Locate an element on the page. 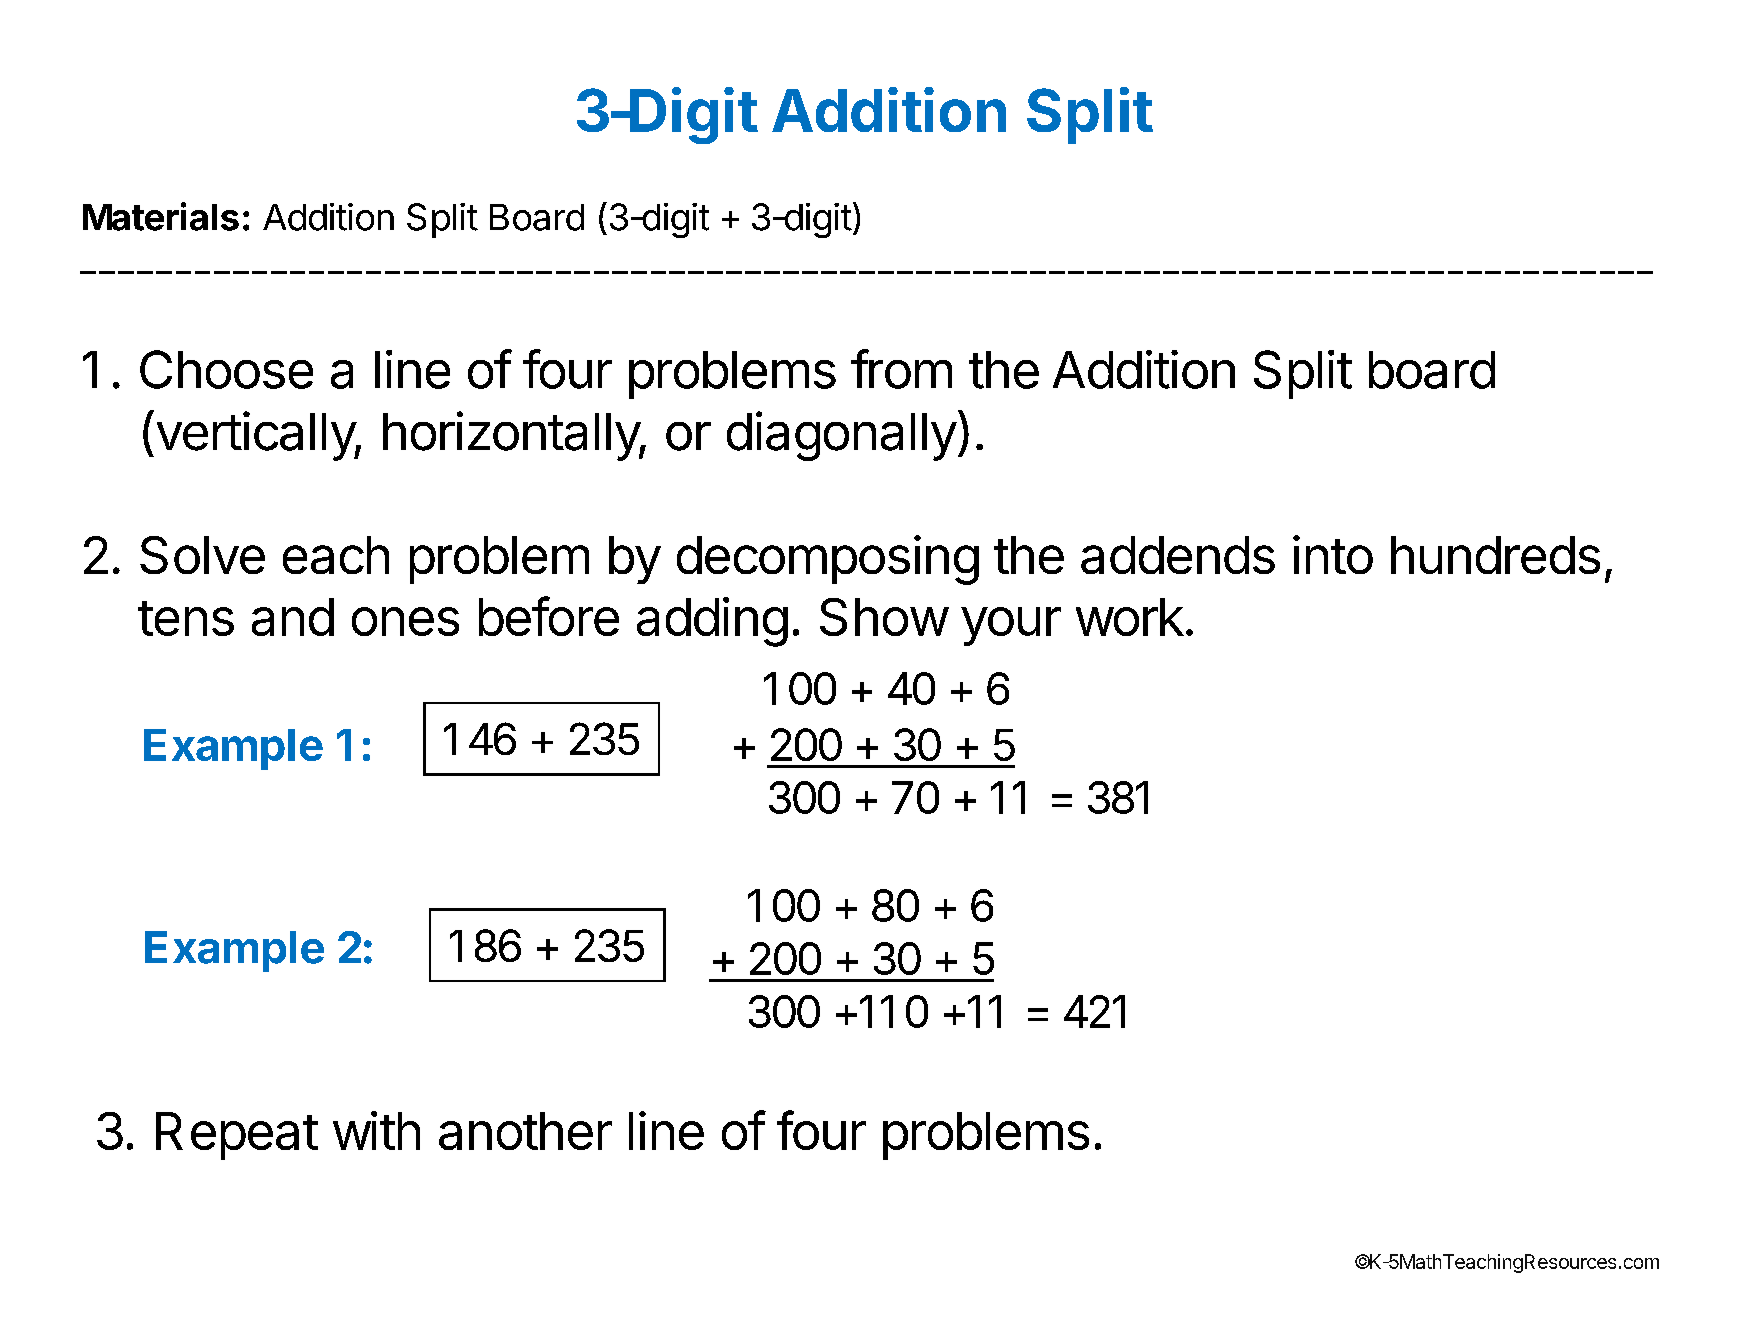  Choose is located at coordinates (226, 369).
